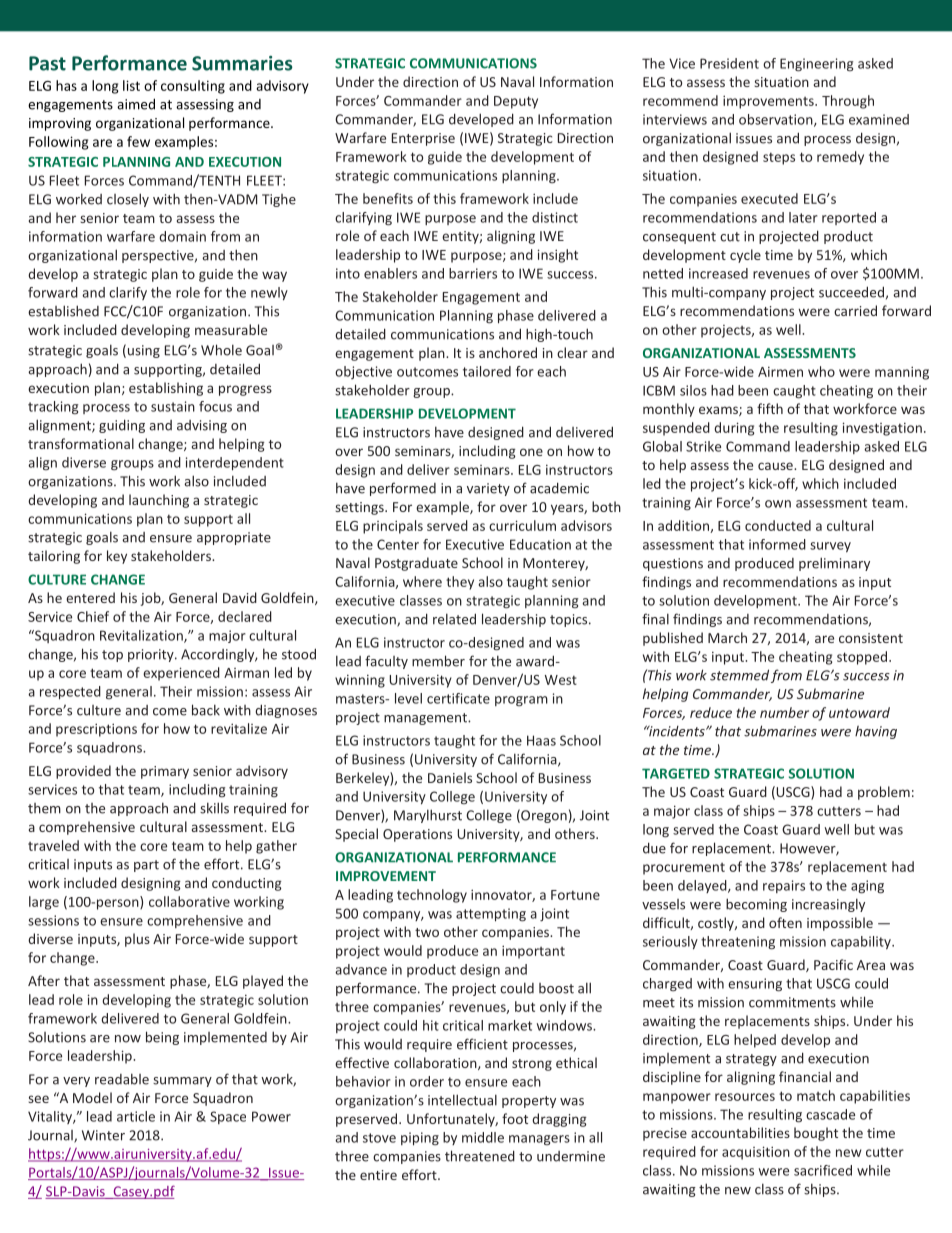 The width and height of the page is (952, 1233). Describe the element at coordinates (63, 311) in the page. I see `established` at that location.
